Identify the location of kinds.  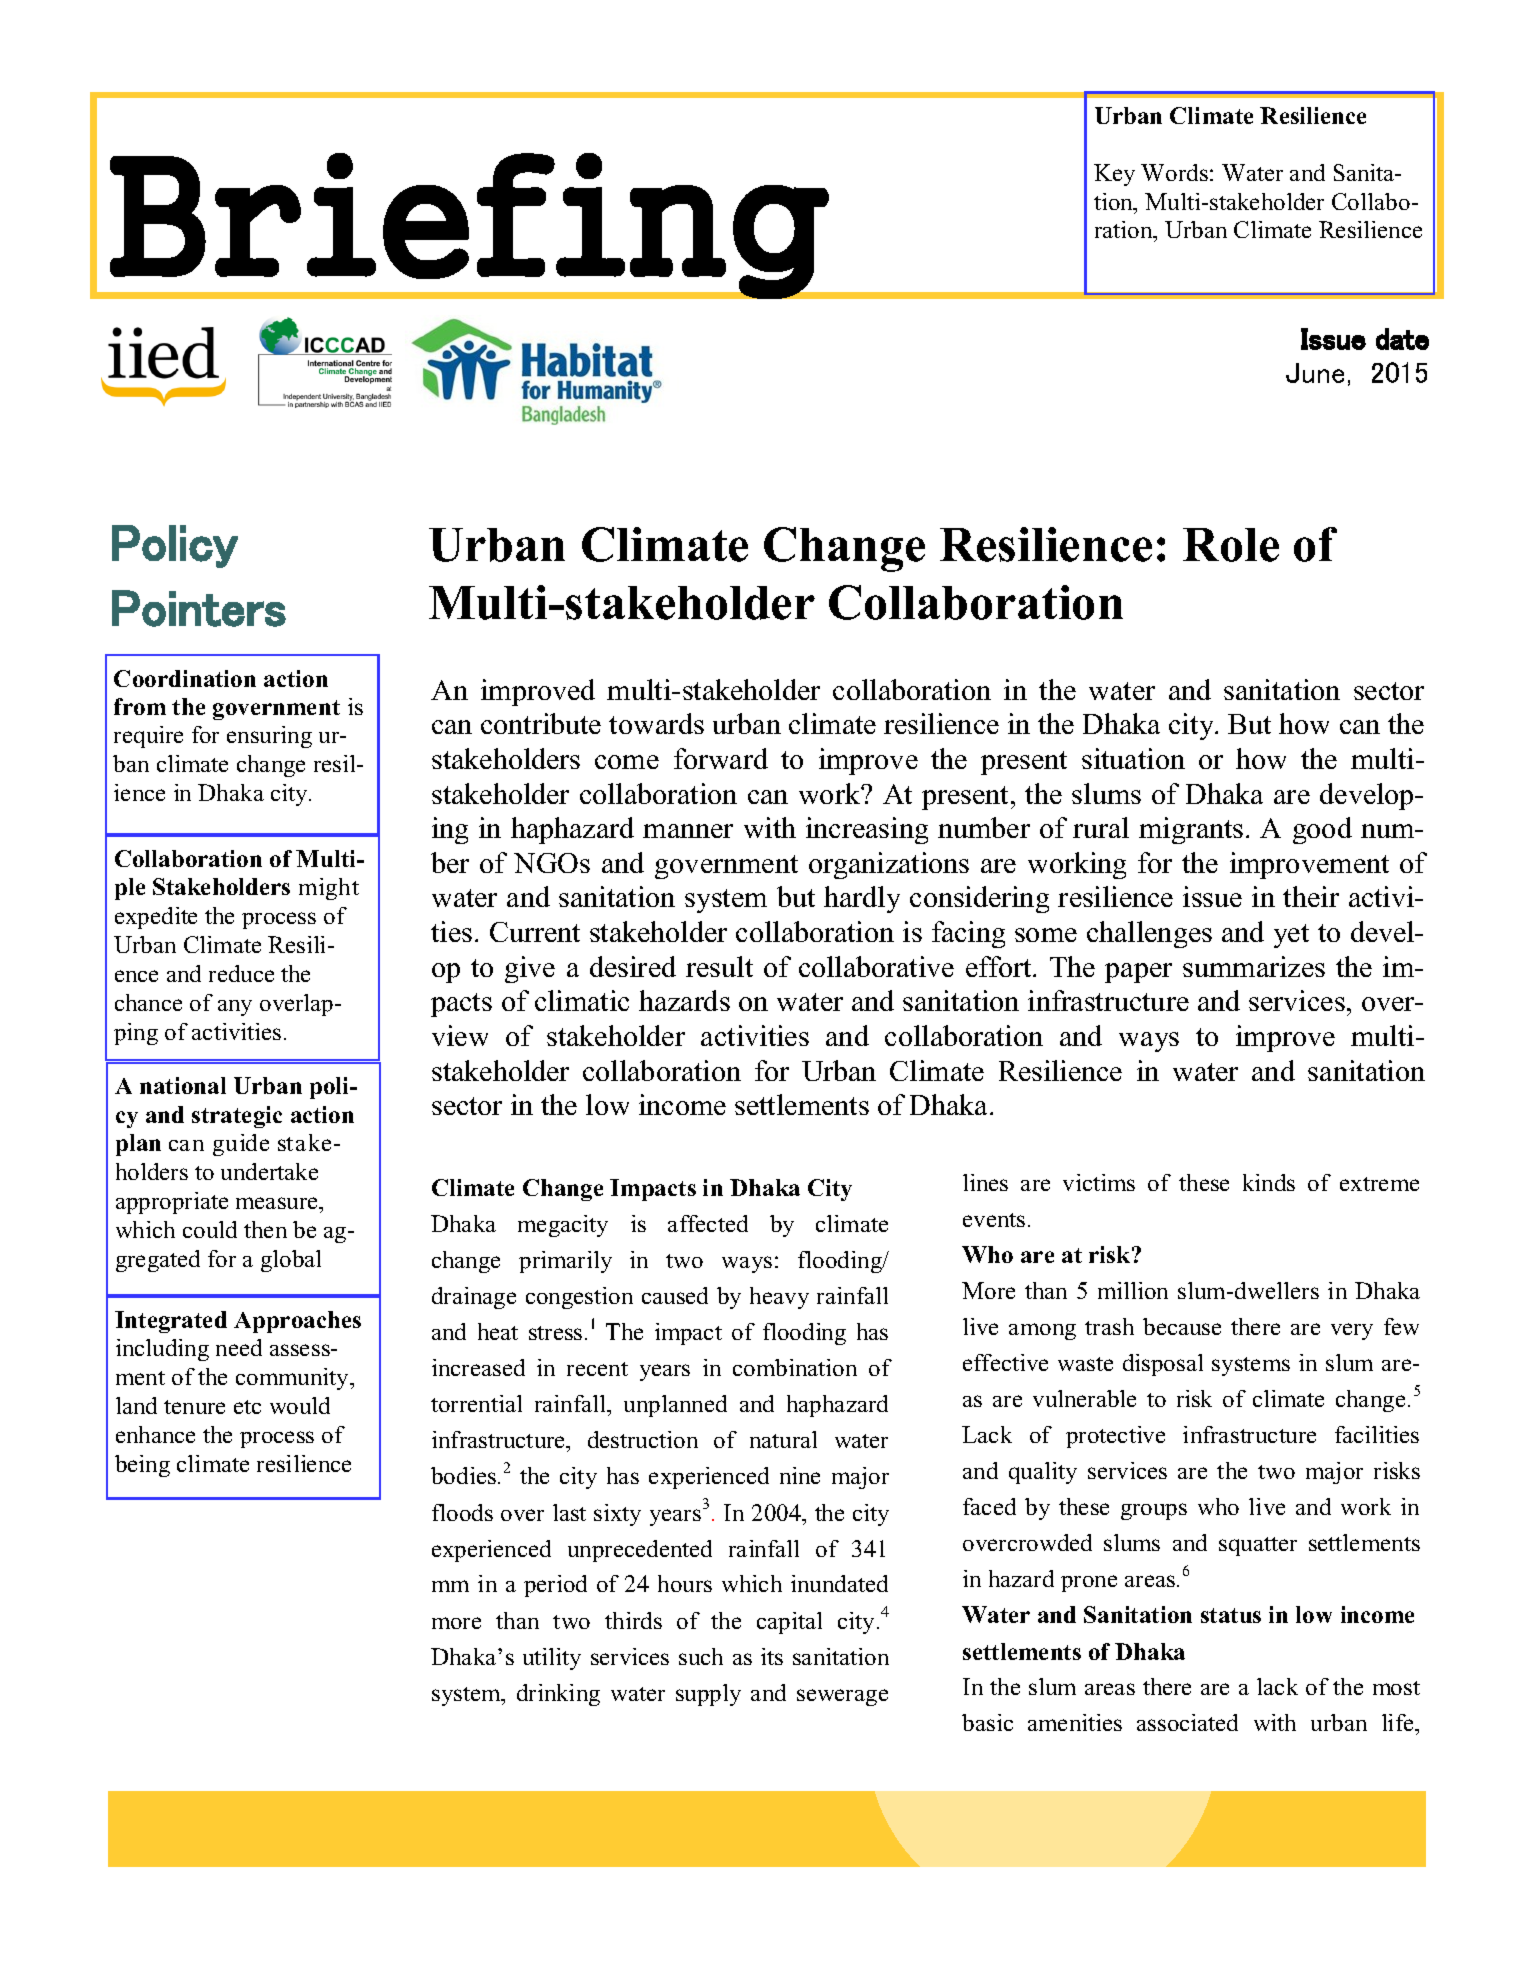
(1269, 1182).
